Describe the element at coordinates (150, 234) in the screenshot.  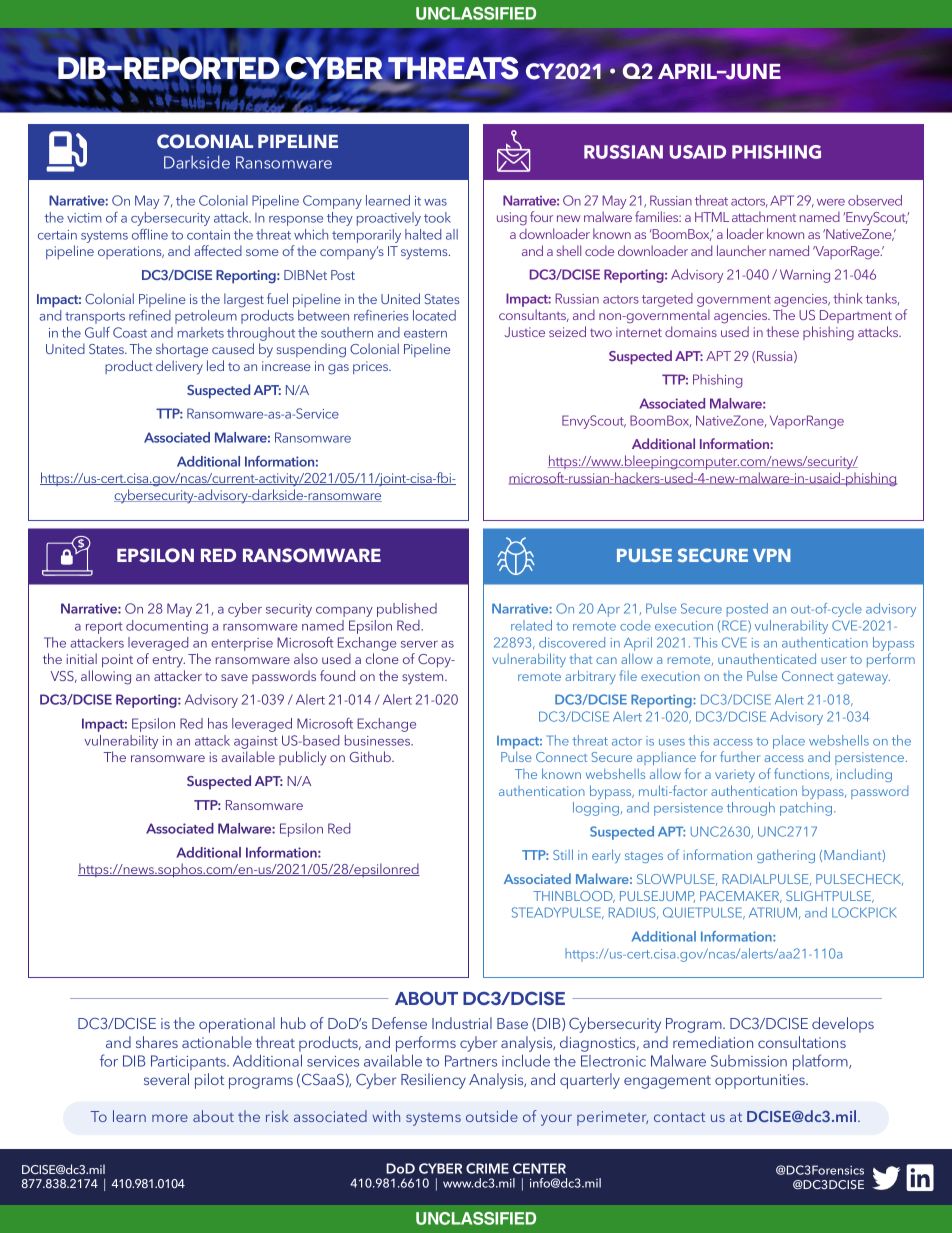
I see `offline` at that location.
